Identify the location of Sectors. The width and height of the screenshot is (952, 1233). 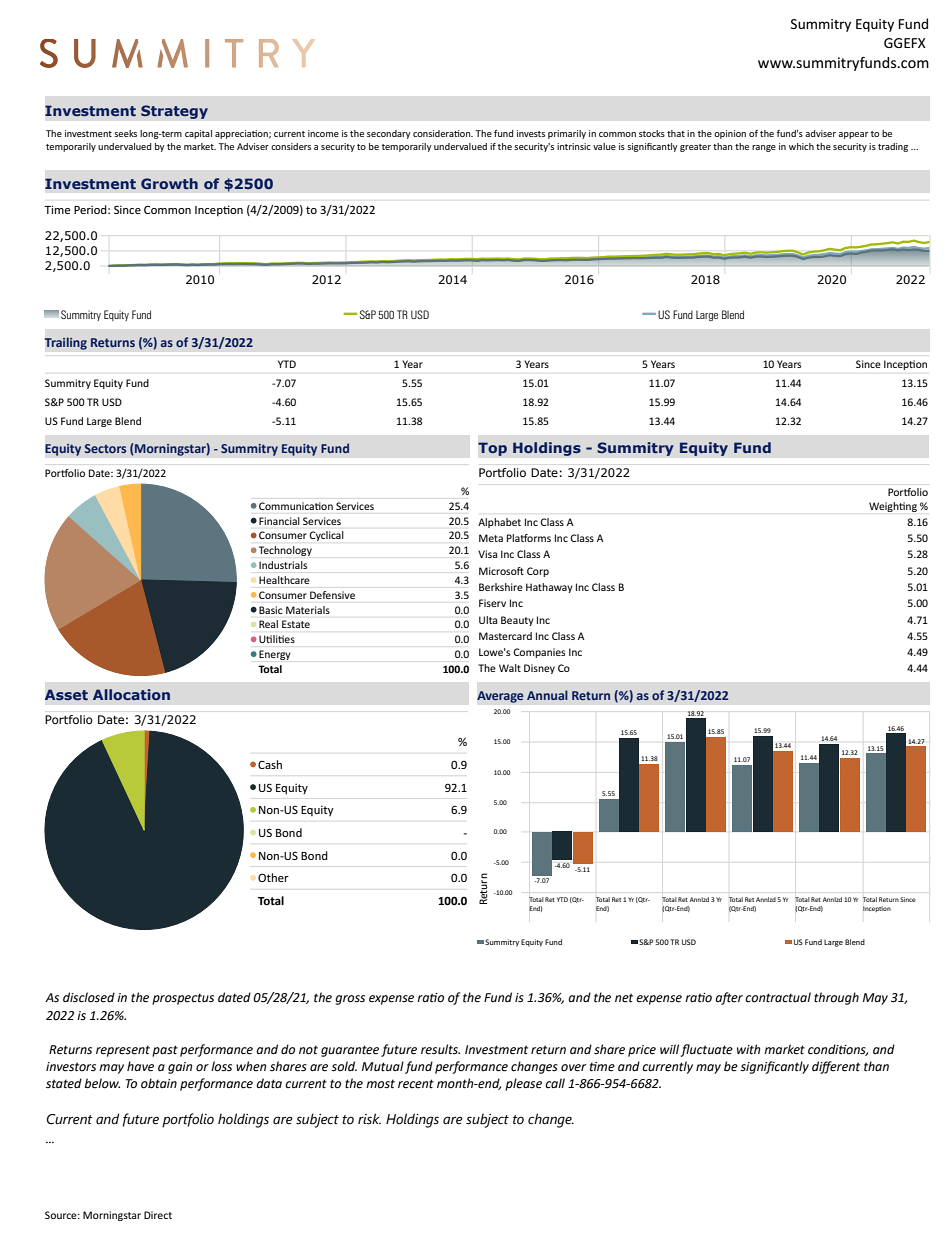
(105, 448).
